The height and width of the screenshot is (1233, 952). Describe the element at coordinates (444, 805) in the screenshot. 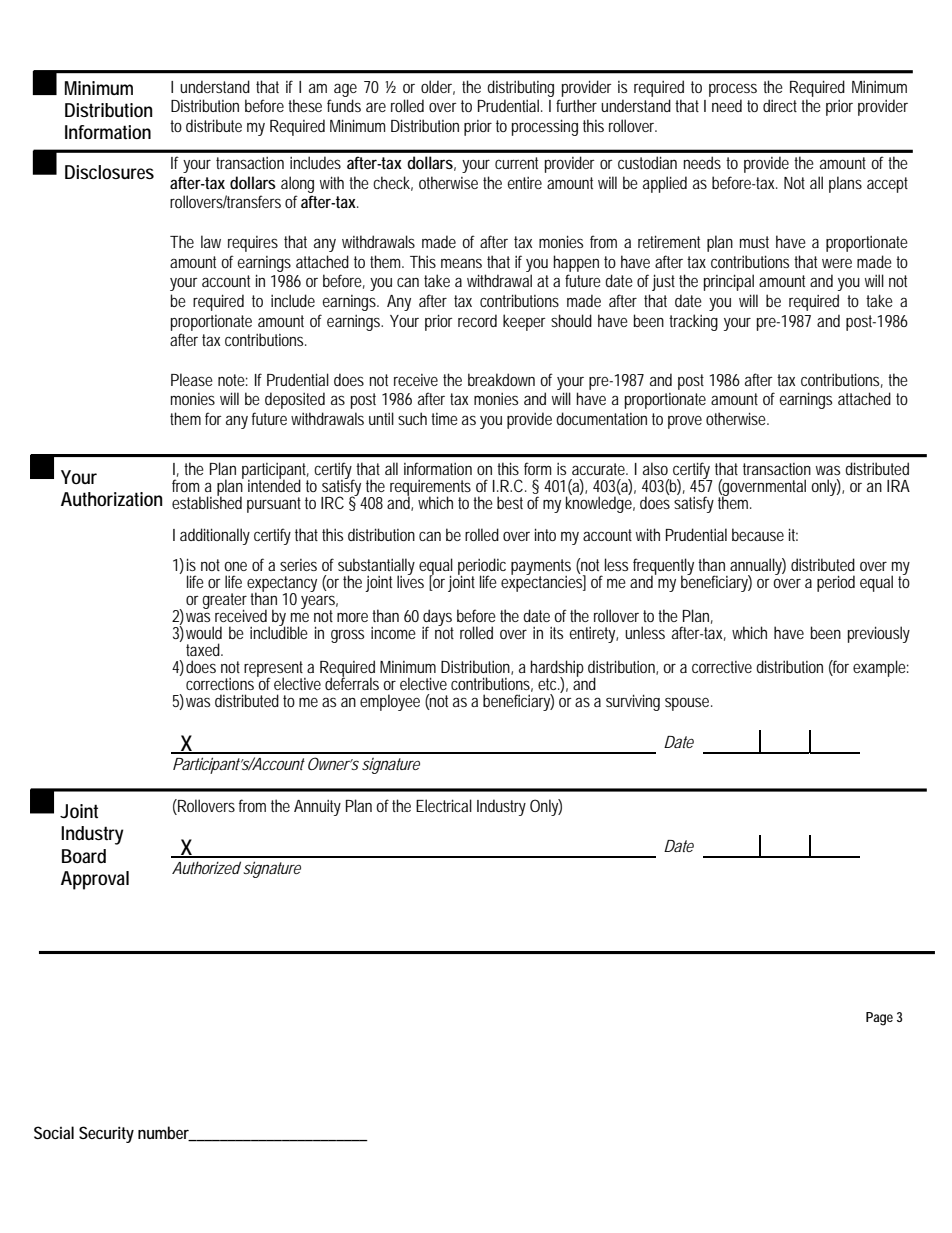

I see `Electrical` at that location.
